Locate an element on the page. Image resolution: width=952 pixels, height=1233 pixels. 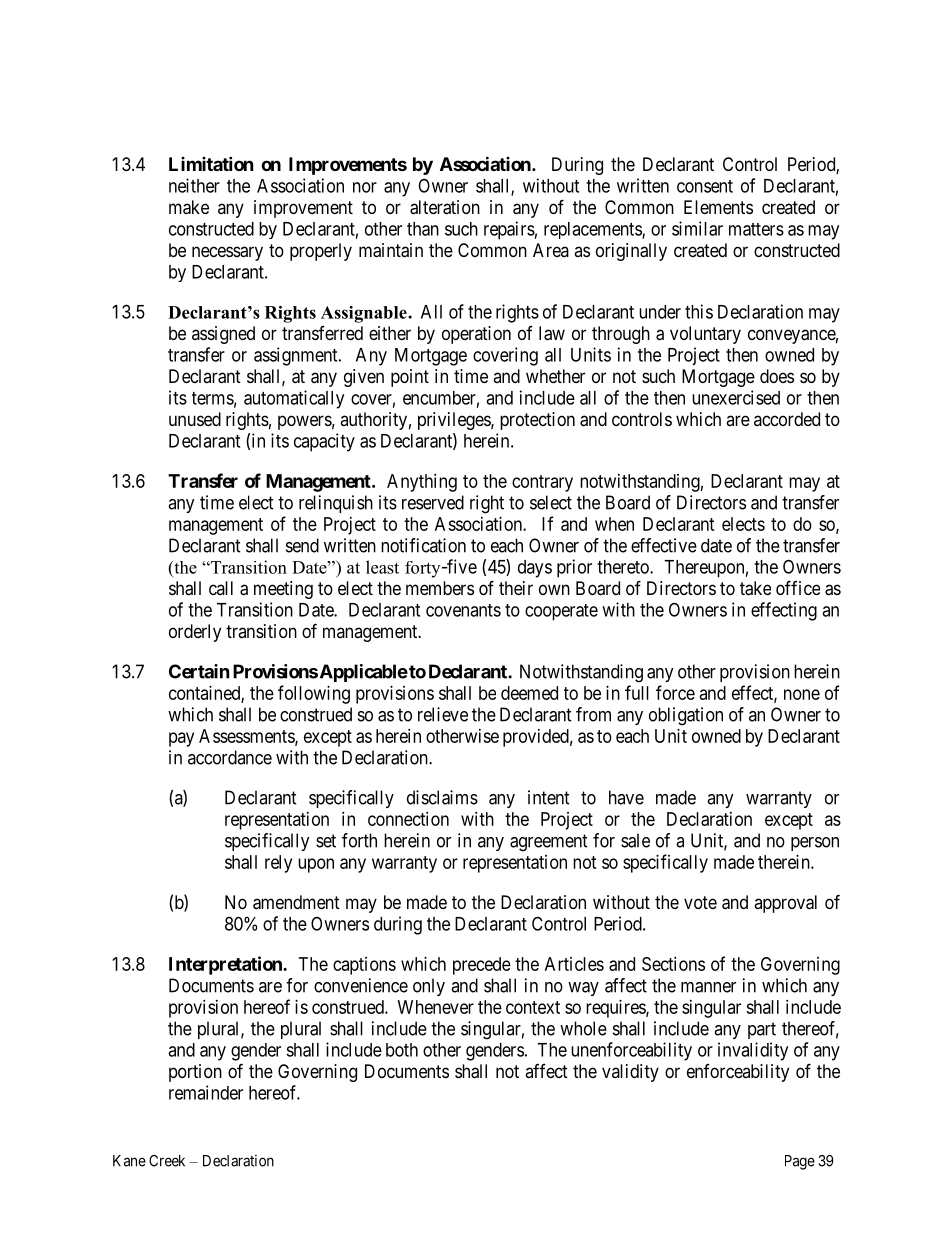
remainder is located at coordinates (206, 1092).
